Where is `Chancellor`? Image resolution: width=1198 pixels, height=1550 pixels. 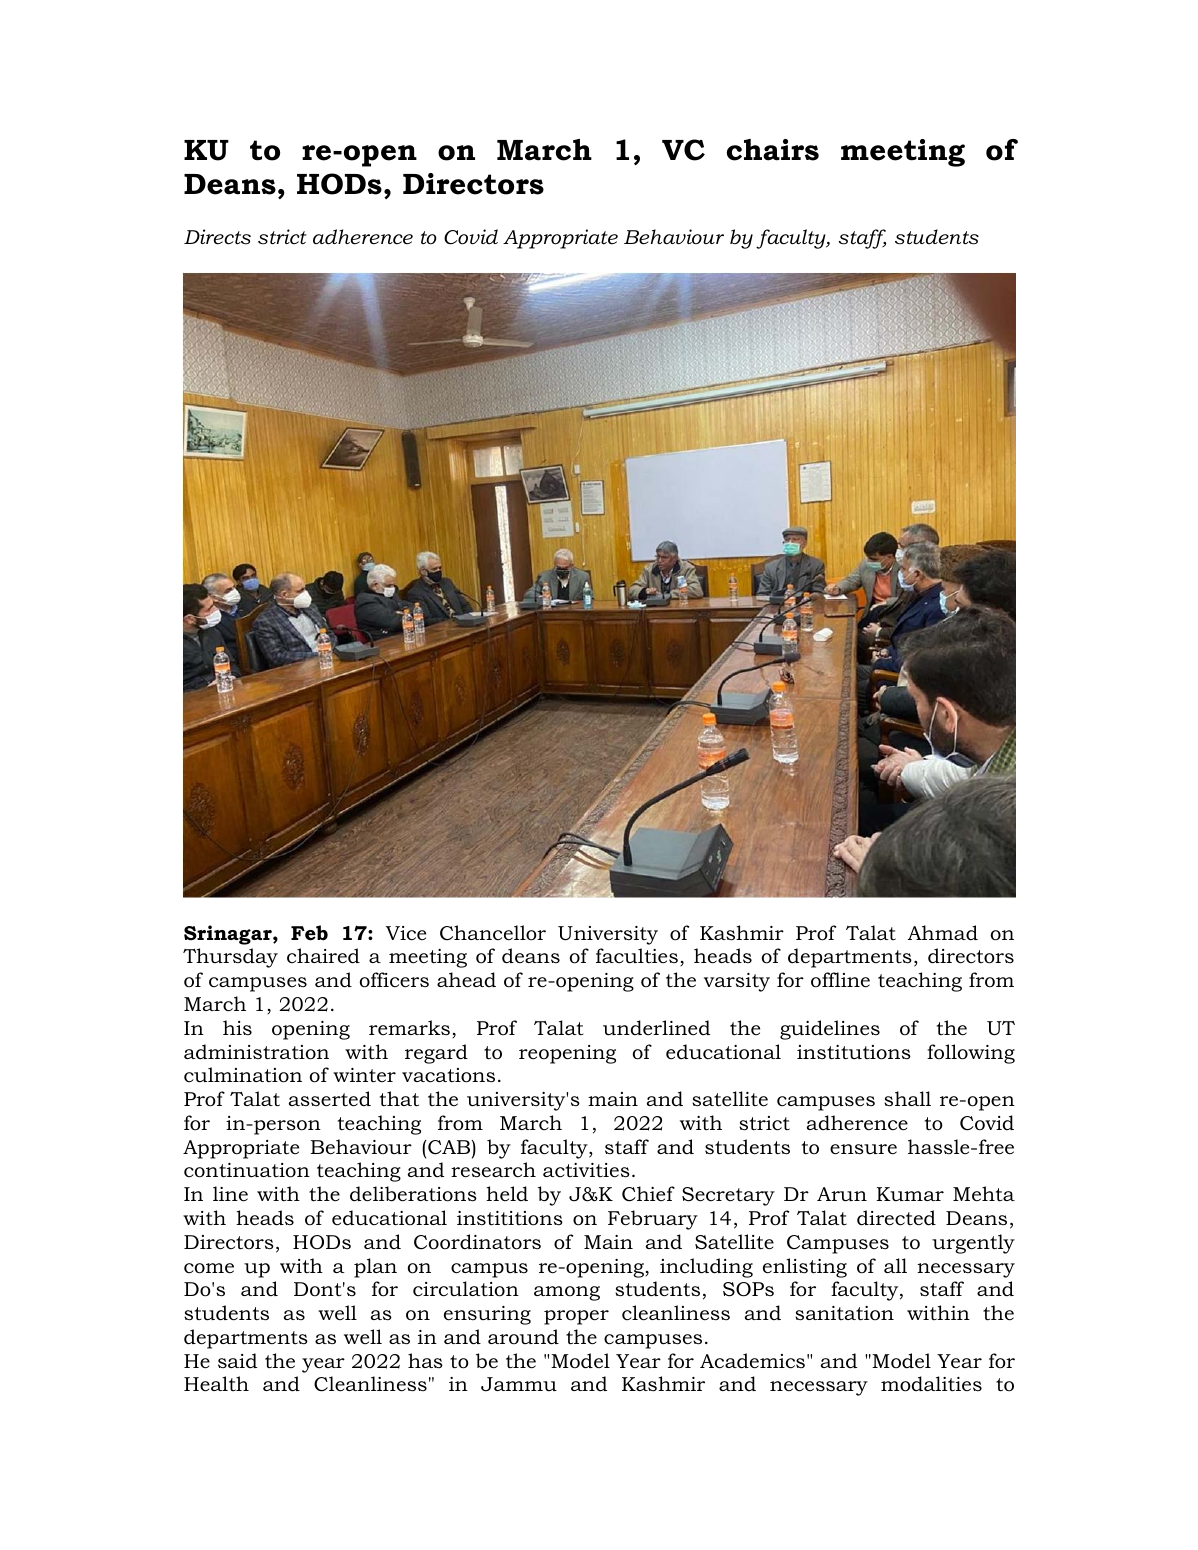 Chancellor is located at coordinates (493, 933).
